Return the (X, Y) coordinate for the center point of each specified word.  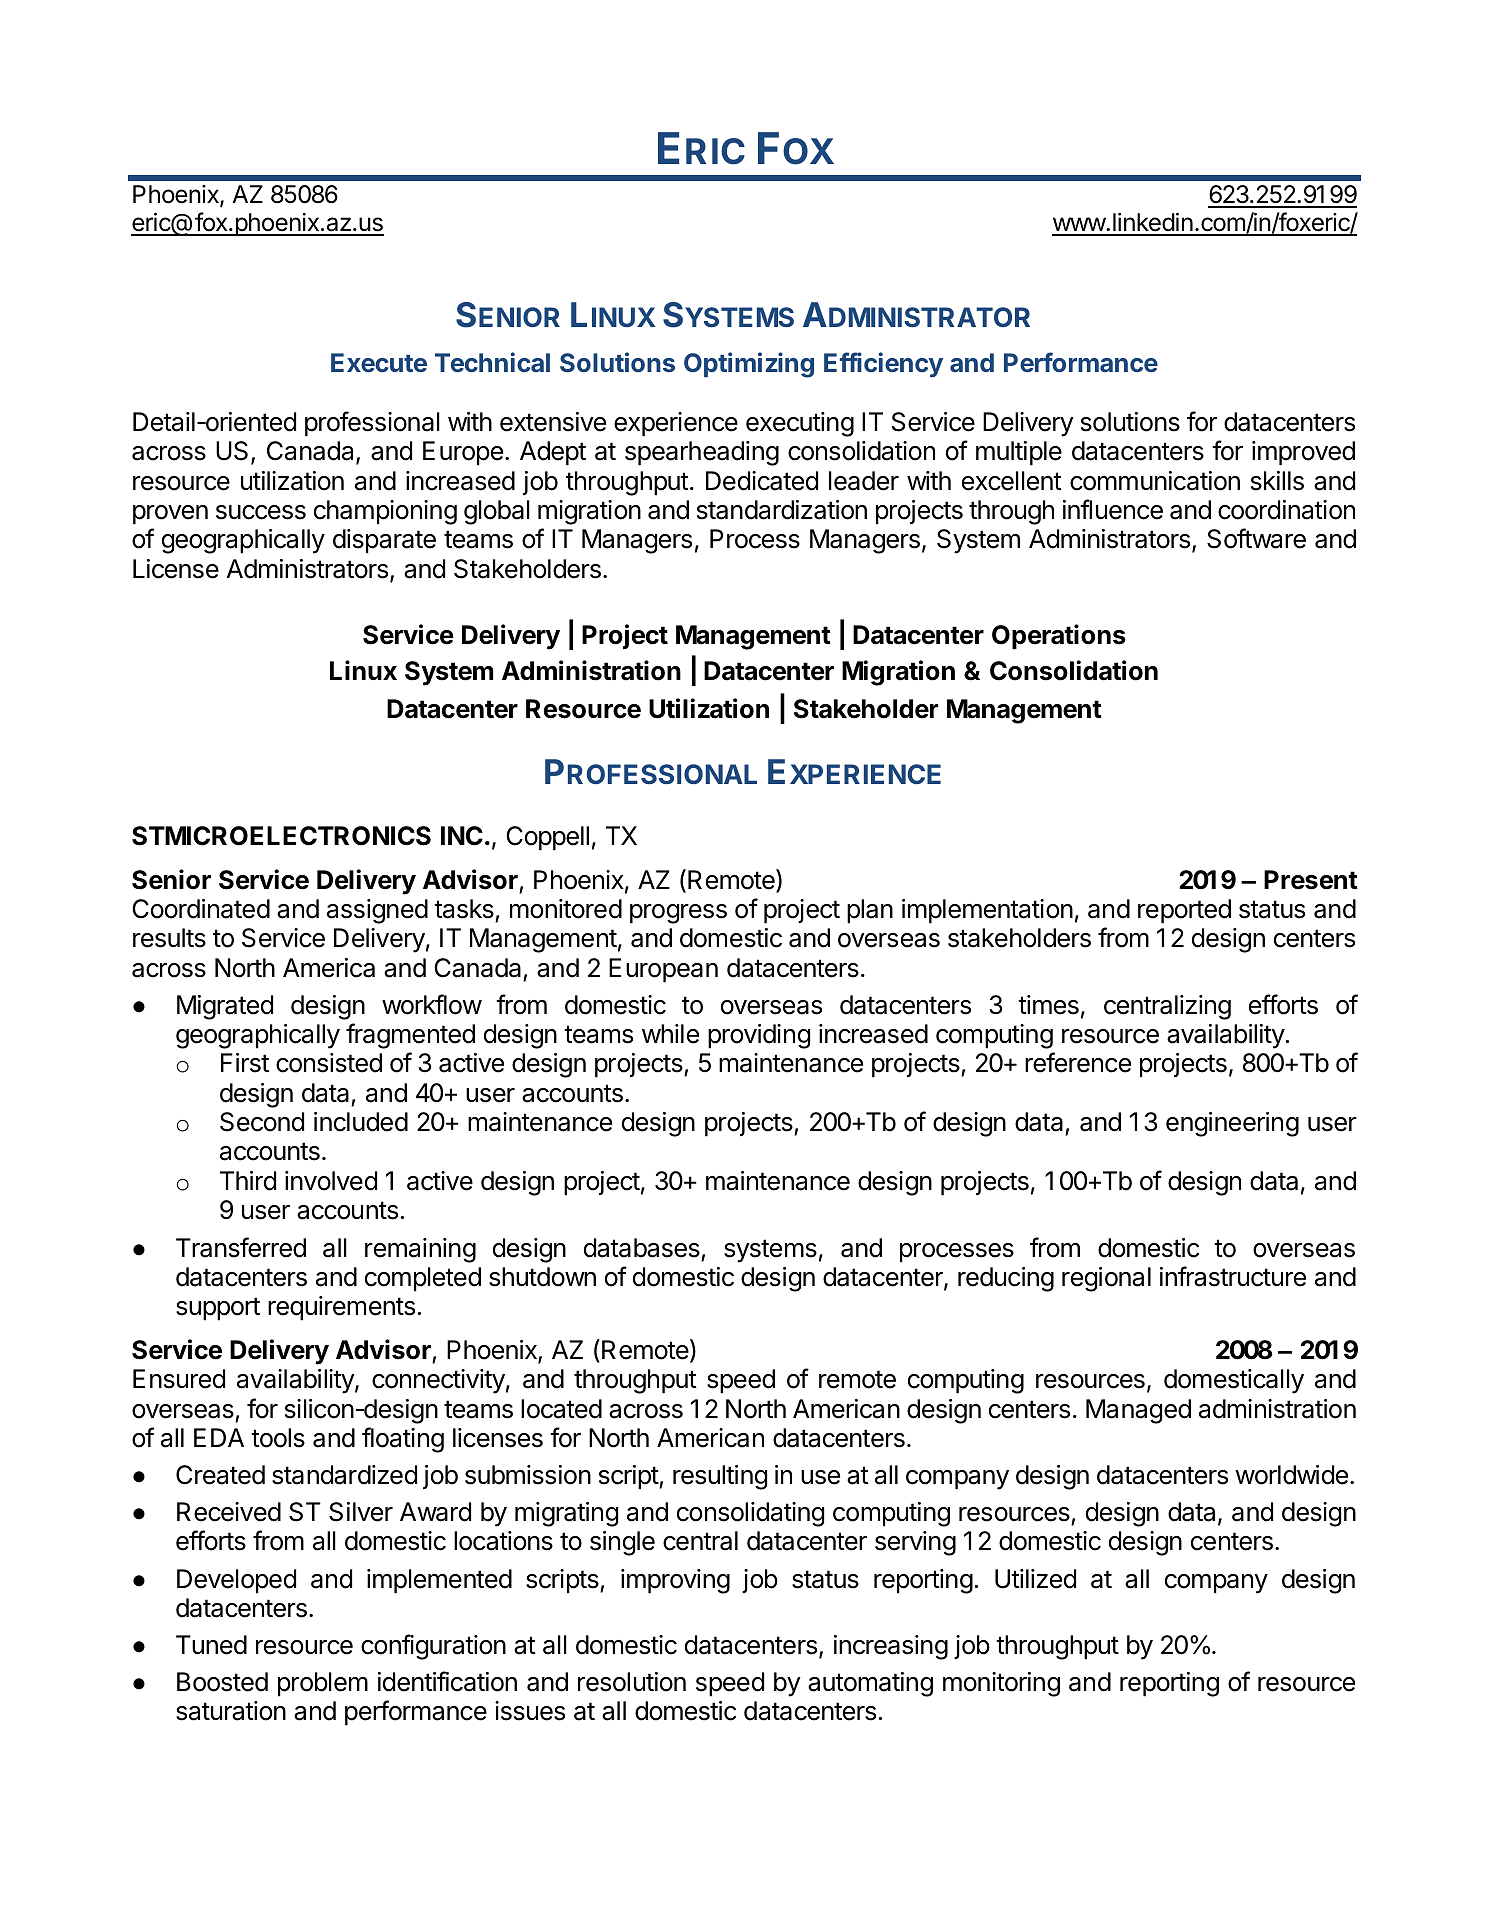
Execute (379, 362)
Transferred (241, 1247)
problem (323, 1684)
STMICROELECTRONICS (281, 836)
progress (678, 914)
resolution (632, 1682)
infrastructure (1233, 1276)
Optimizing (749, 365)
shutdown (542, 1277)
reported (1184, 911)
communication (1155, 481)
